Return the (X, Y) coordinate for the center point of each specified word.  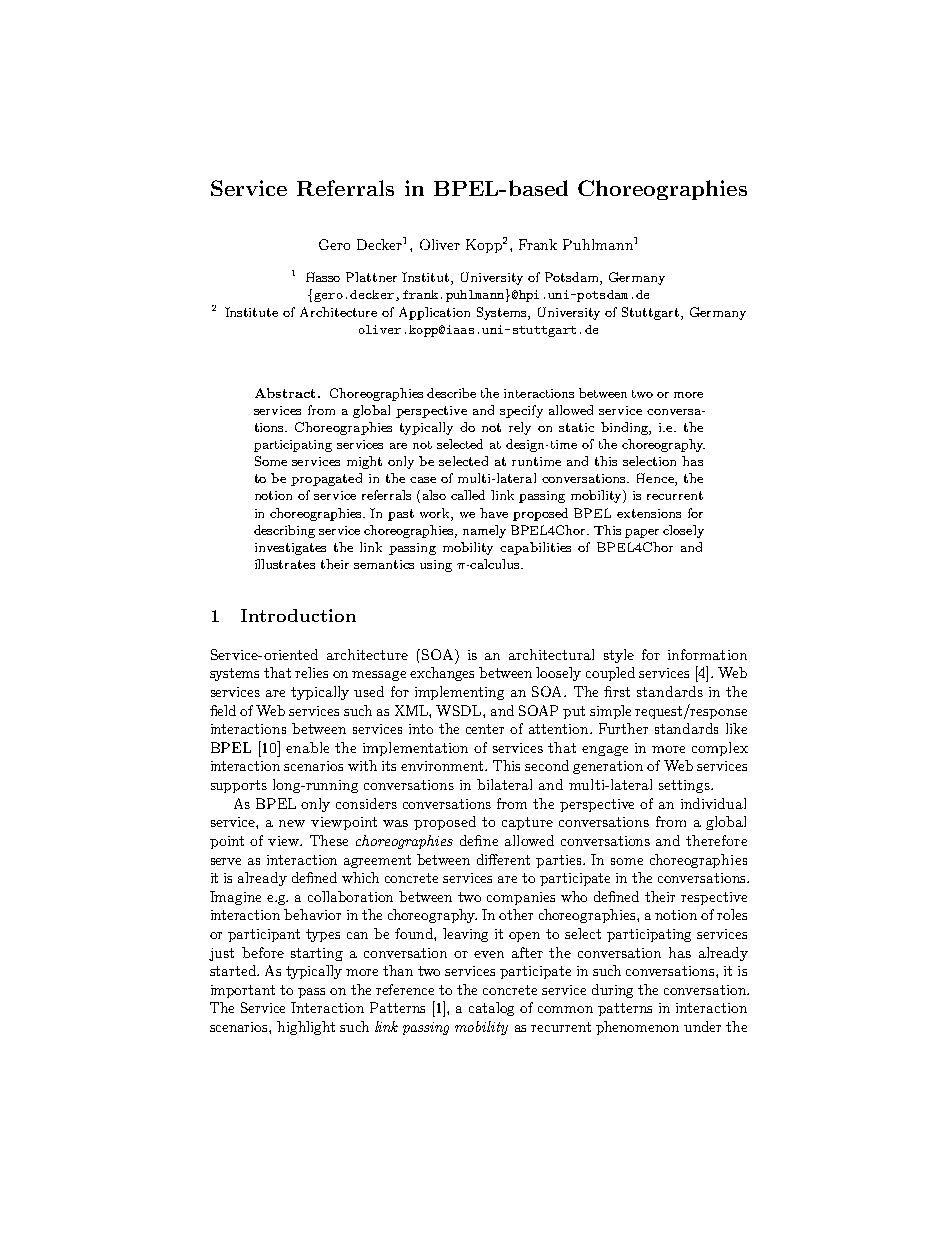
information (707, 654)
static (576, 427)
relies (311, 672)
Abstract (285, 393)
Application (434, 313)
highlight (306, 1028)
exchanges (442, 674)
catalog (491, 1009)
